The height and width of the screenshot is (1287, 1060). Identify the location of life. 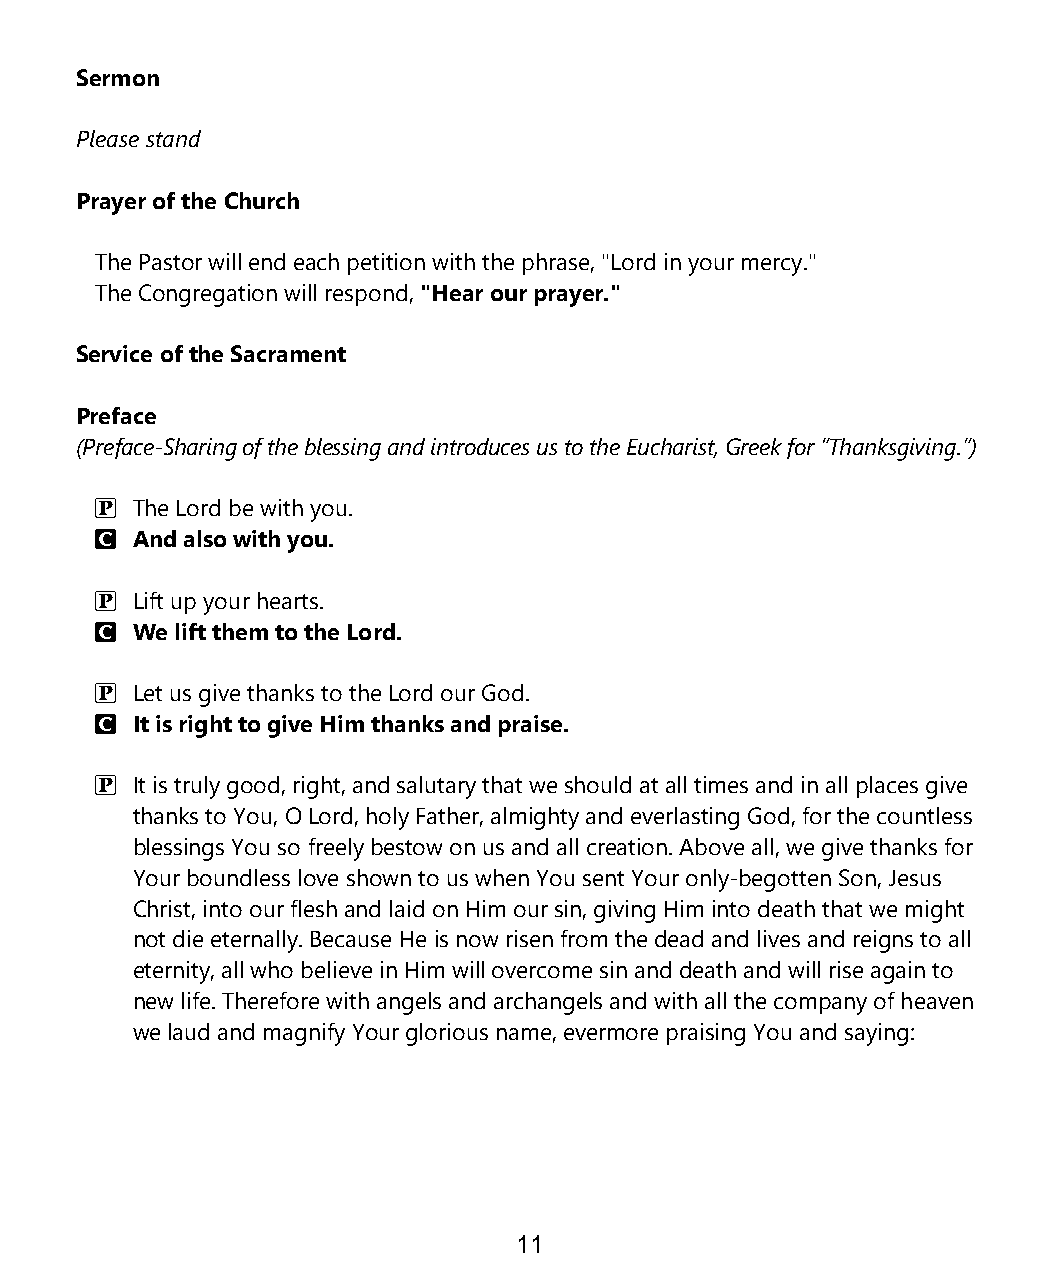
(197, 1000).
